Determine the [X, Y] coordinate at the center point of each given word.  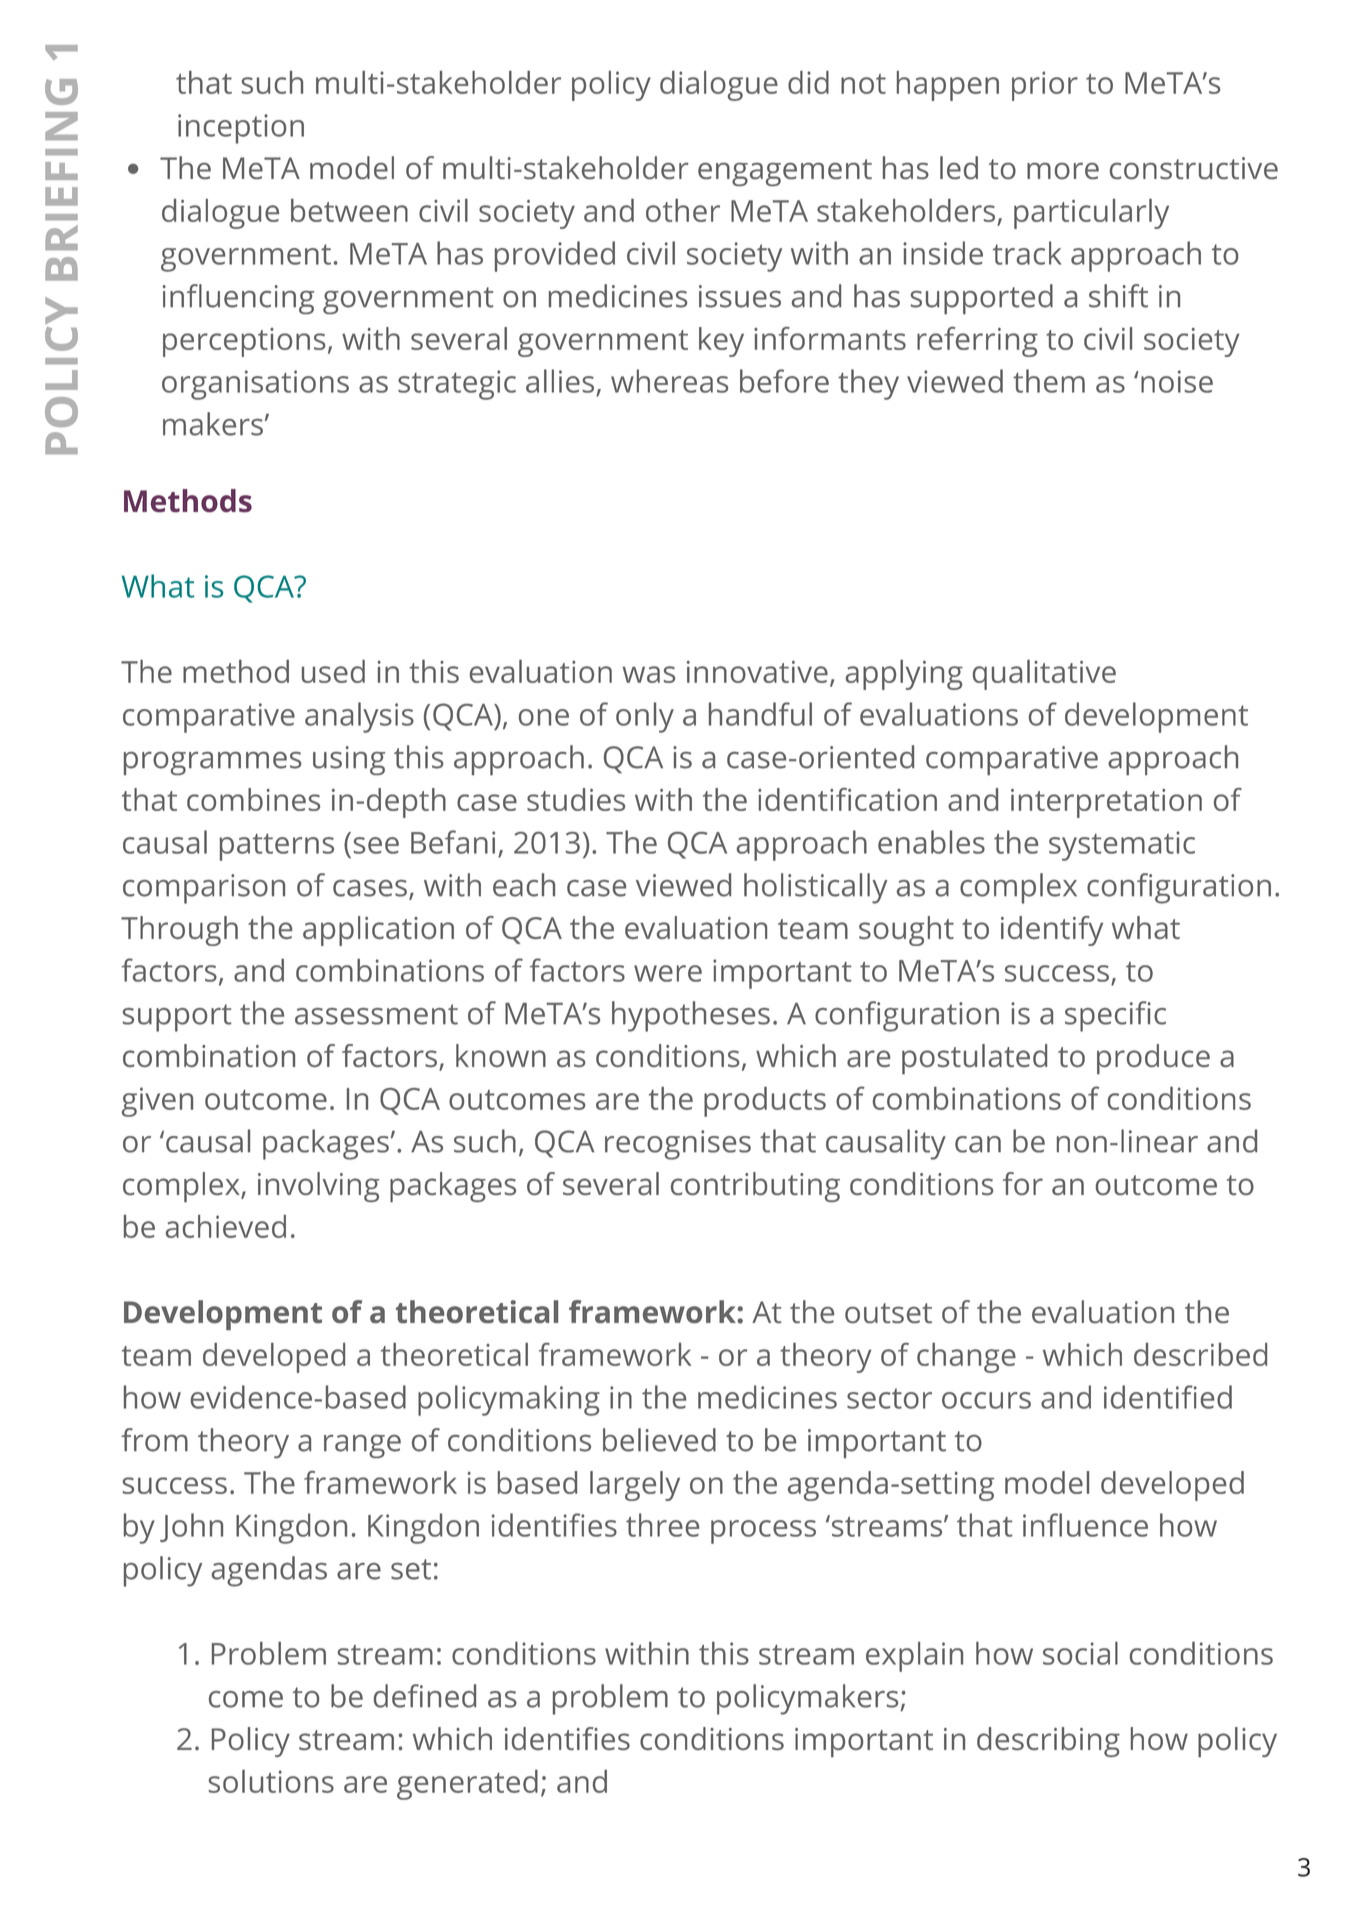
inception [241, 129]
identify [1052, 931]
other [683, 210]
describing [1048, 1742]
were [668, 973]
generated [467, 1785]
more [1063, 171]
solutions [271, 1781]
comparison [204, 889]
